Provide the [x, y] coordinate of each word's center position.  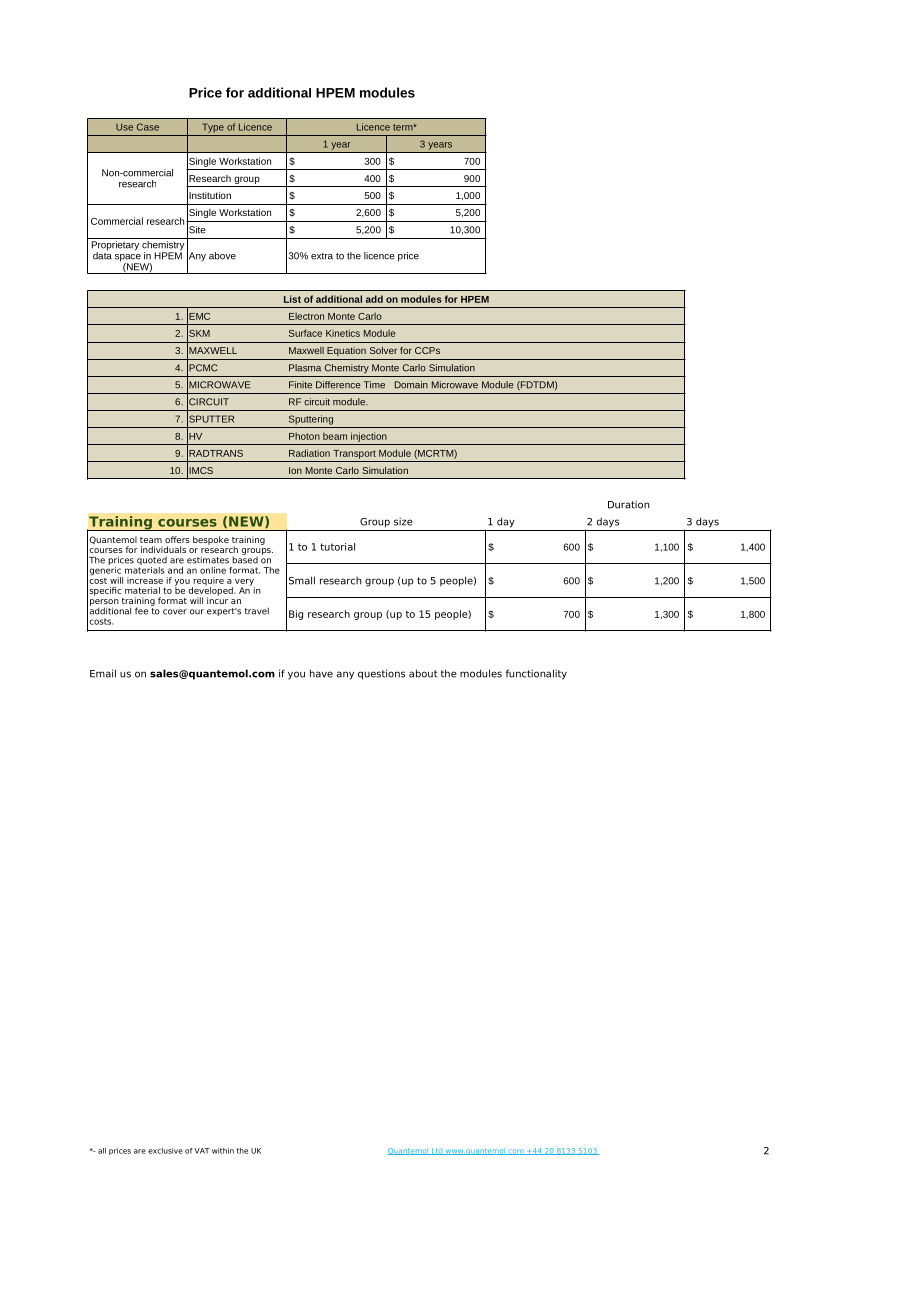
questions [381, 674]
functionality [536, 674]
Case [148, 127]
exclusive [165, 1151]
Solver [383, 350]
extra [322, 256]
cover [175, 612]
